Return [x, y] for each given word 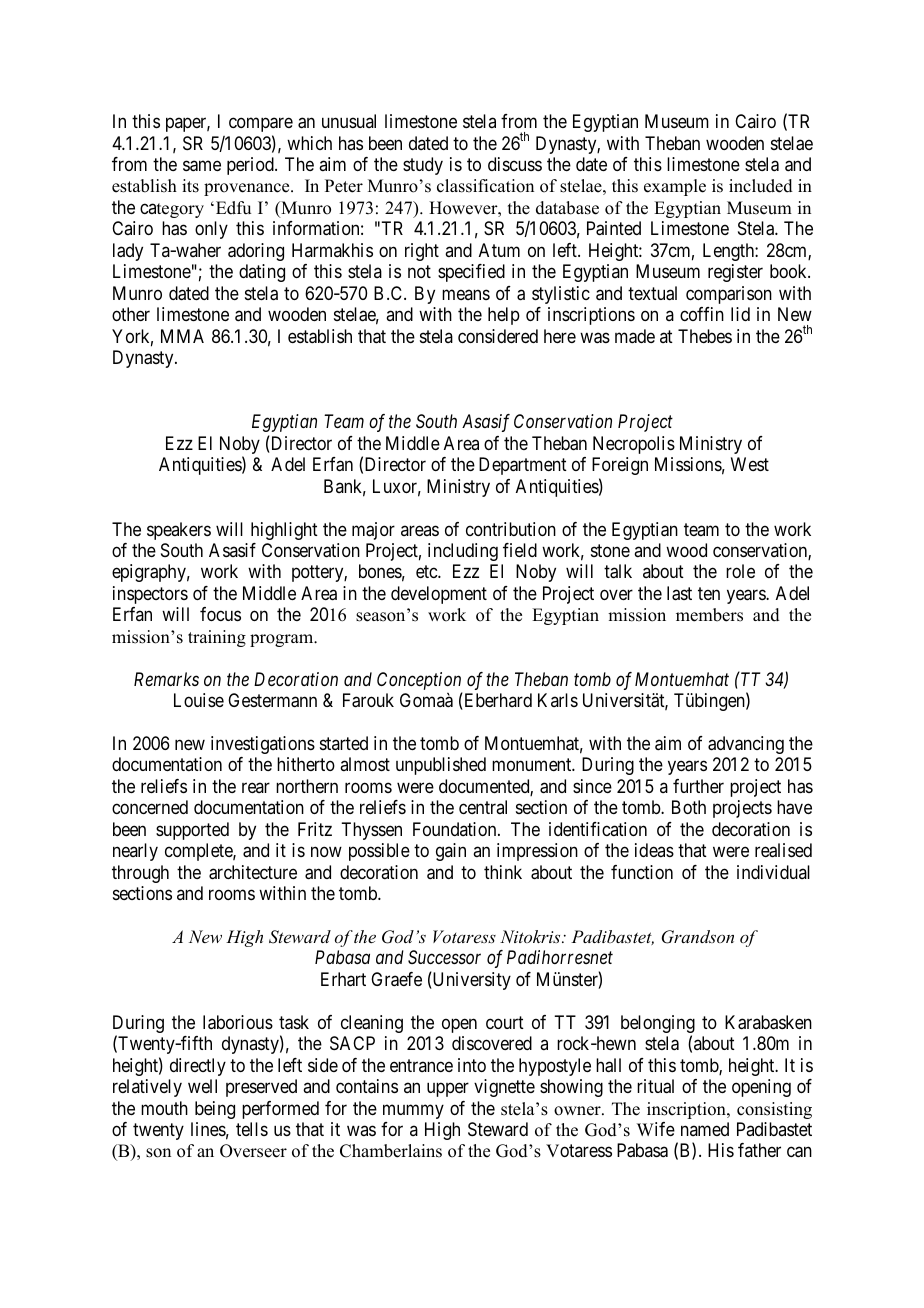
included [761, 186]
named [705, 1129]
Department [523, 466]
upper [448, 1090]
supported [192, 831]
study [423, 166]
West [750, 464]
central [483, 807]
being [215, 1110]
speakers [179, 531]
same [202, 166]
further [698, 786]
